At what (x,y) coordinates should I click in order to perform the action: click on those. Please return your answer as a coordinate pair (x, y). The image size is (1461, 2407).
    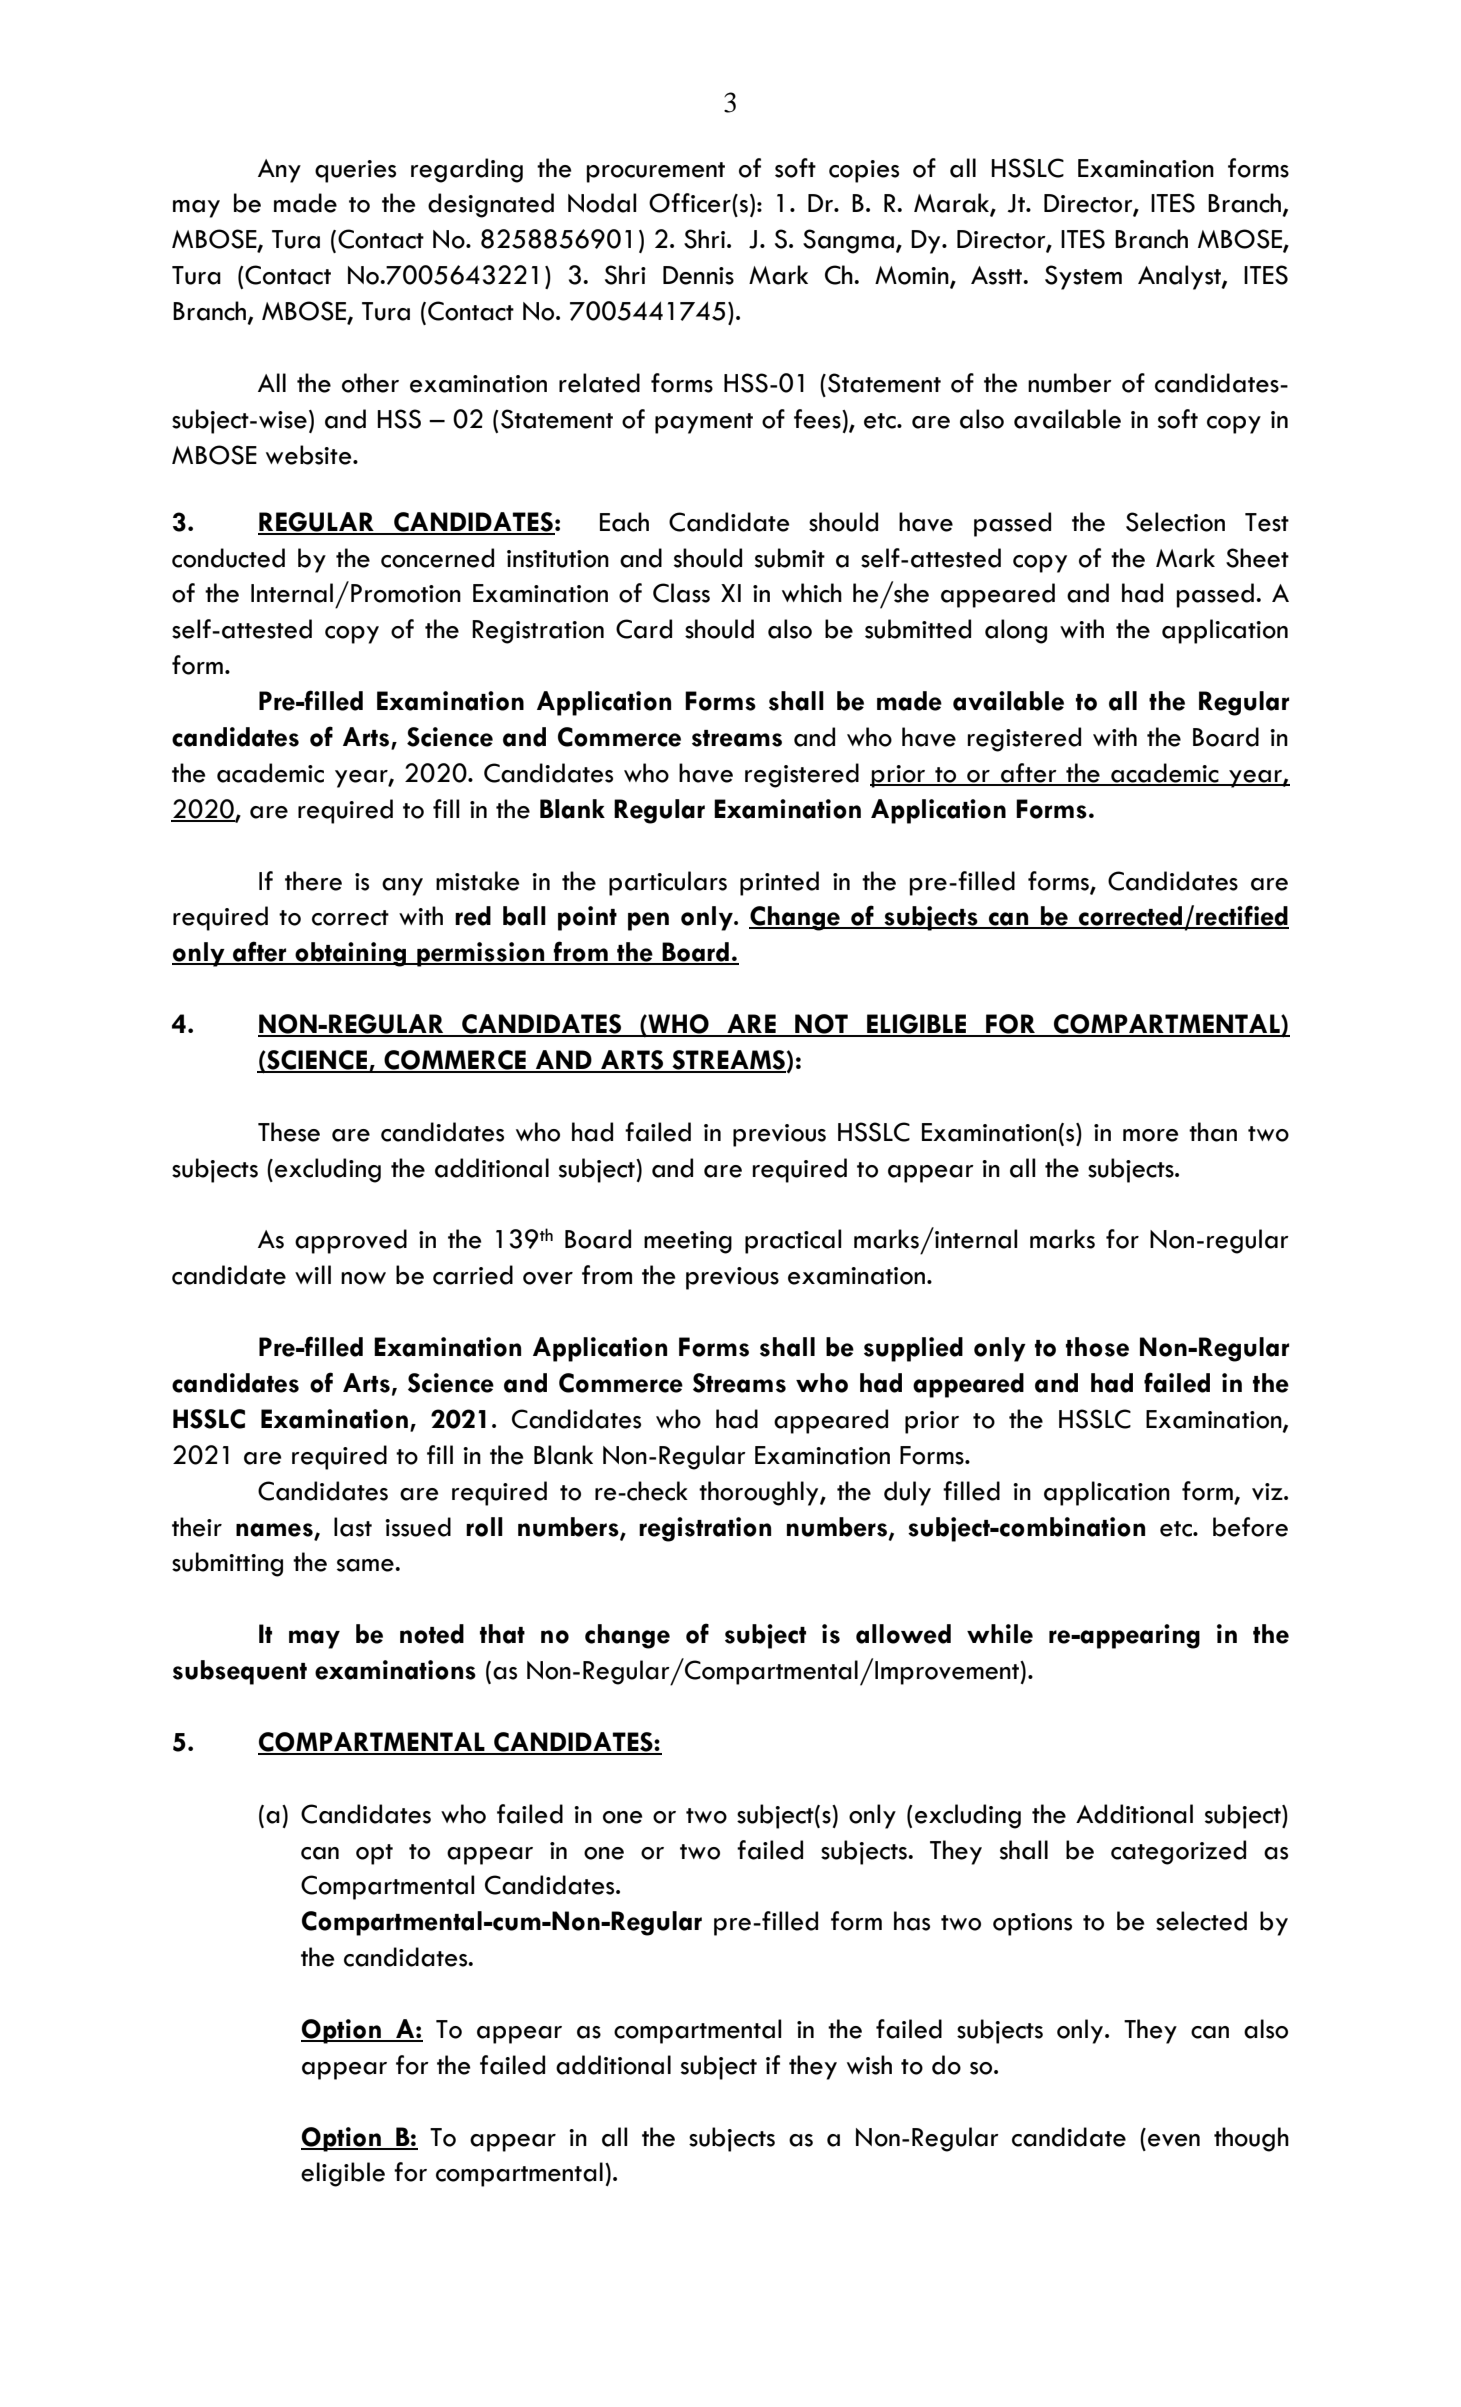
    Looking at the image, I should click on (1097, 1347).
